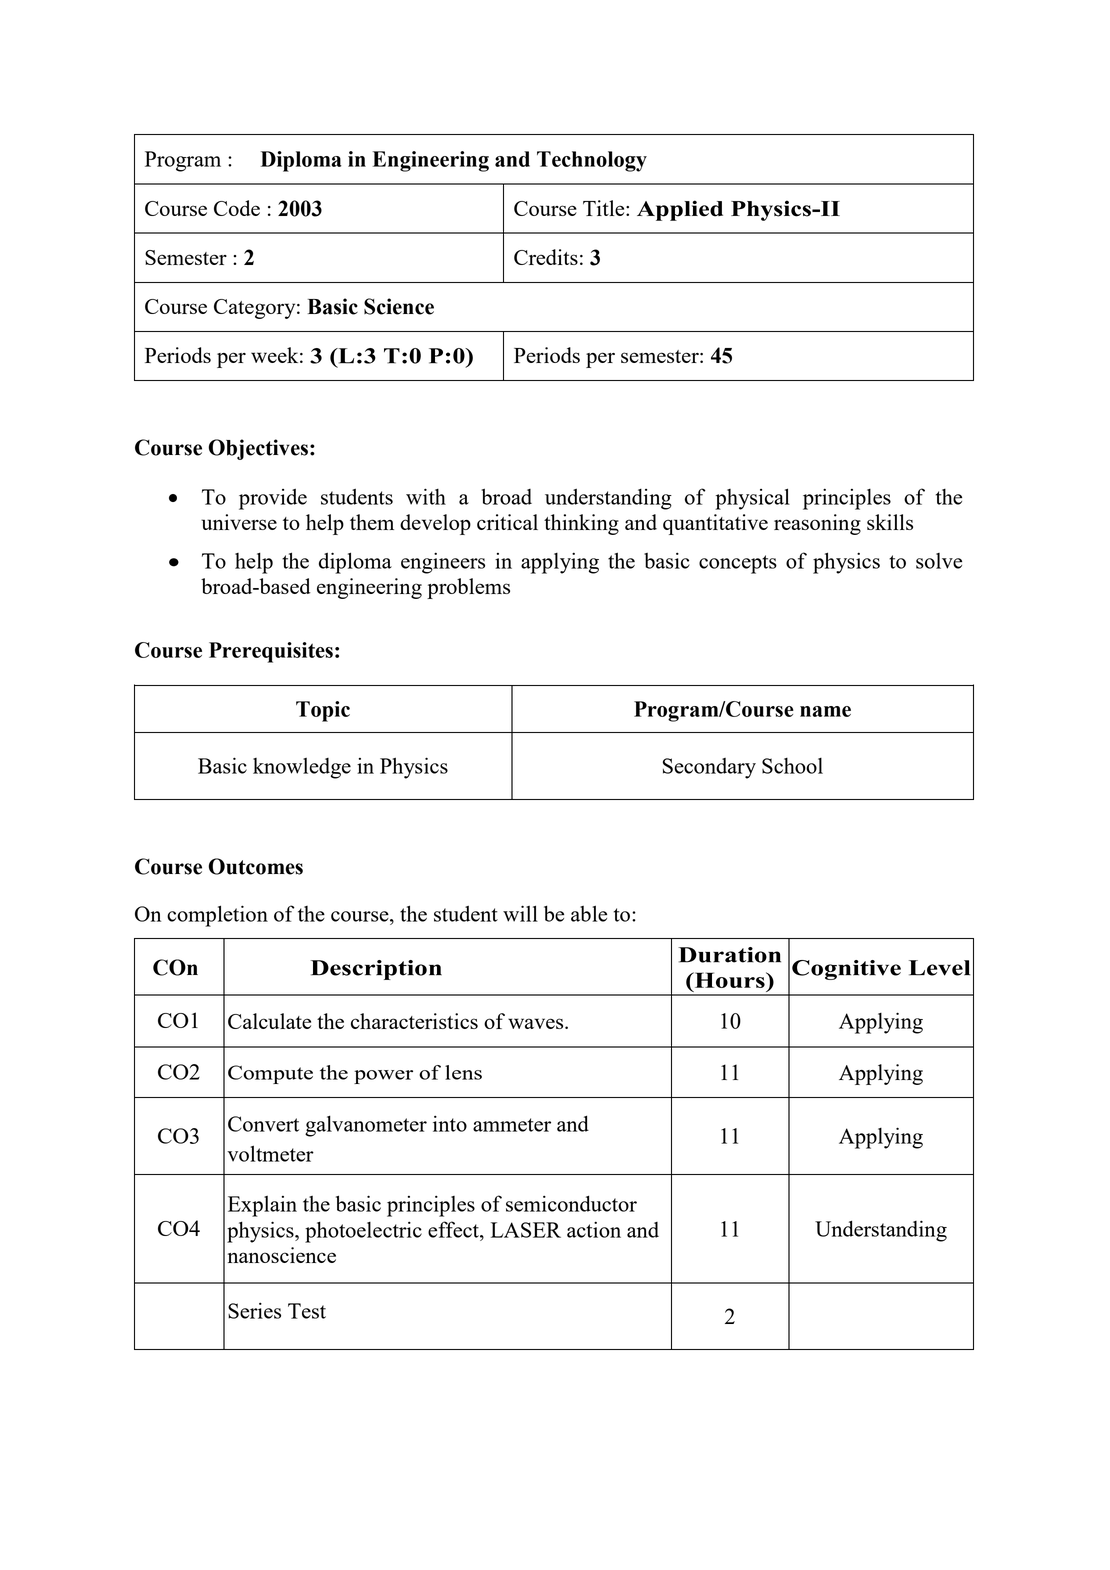 The height and width of the image is (1570, 1110). I want to click on waves, so click(537, 1023).
